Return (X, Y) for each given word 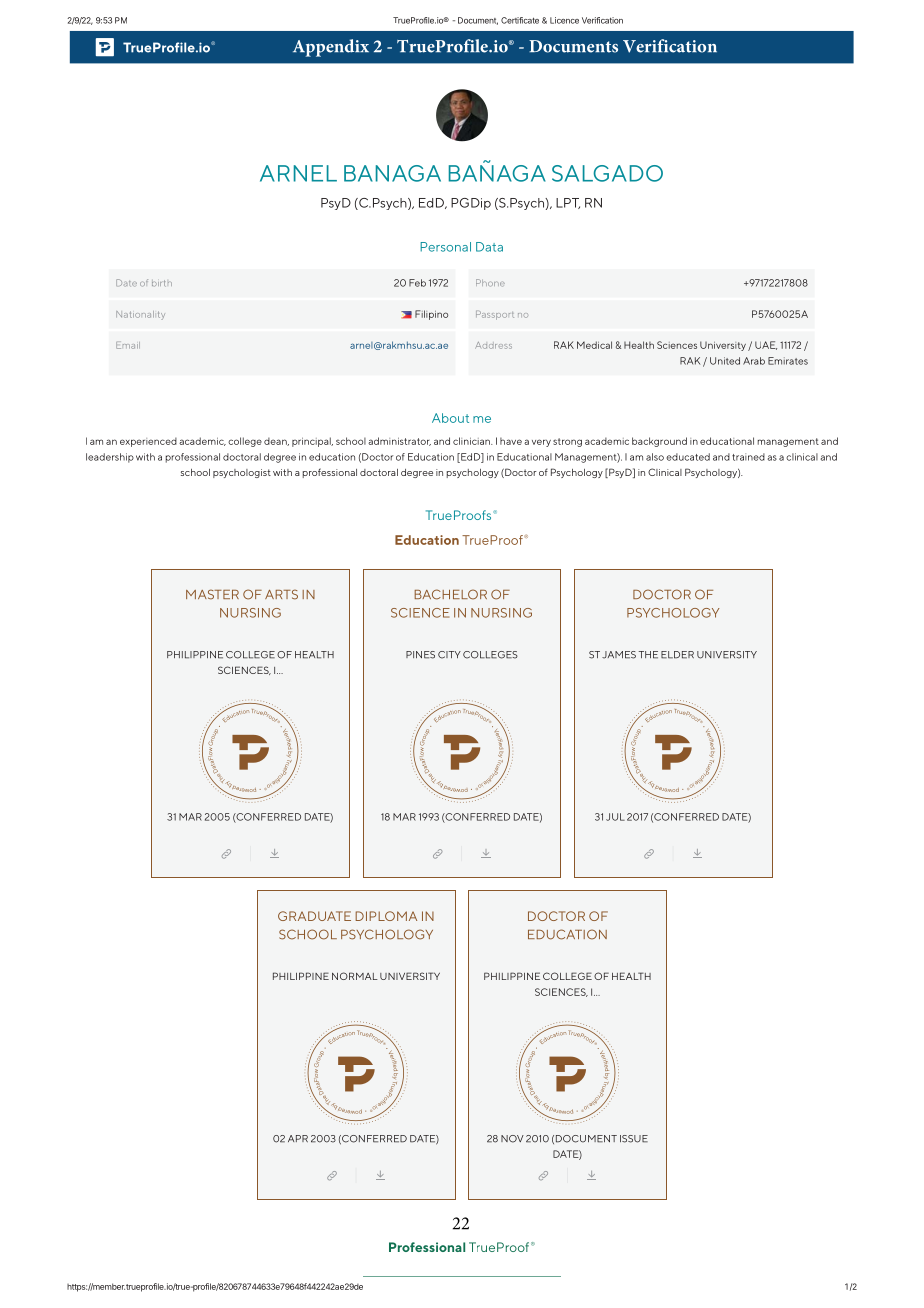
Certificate (520, 20)
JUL (615, 817)
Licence (564, 20)
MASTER (212, 594)
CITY (449, 655)
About (450, 418)
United (725, 361)
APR (298, 1138)
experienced (148, 442)
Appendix (331, 48)
